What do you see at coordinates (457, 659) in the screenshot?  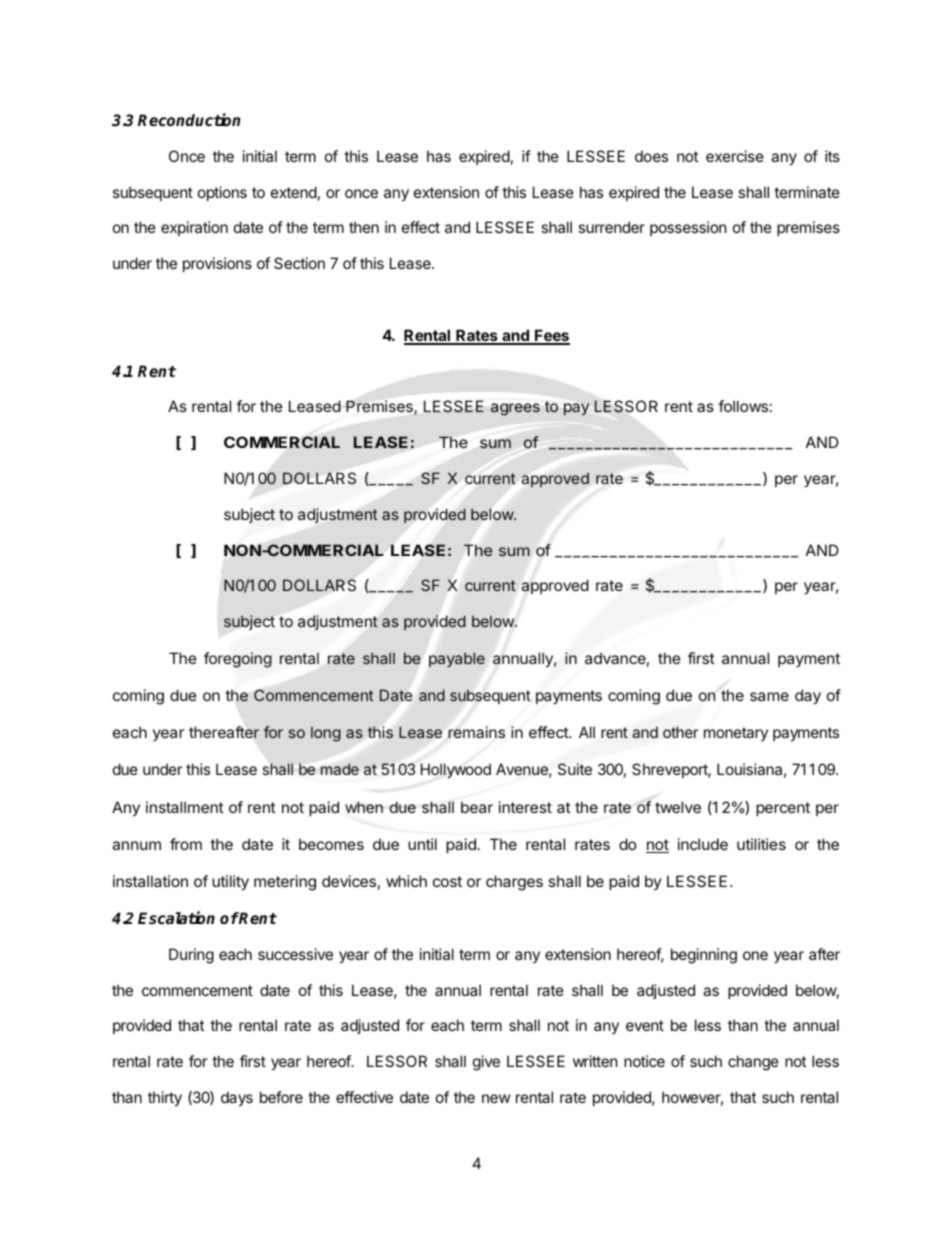 I see `payable` at bounding box center [457, 659].
